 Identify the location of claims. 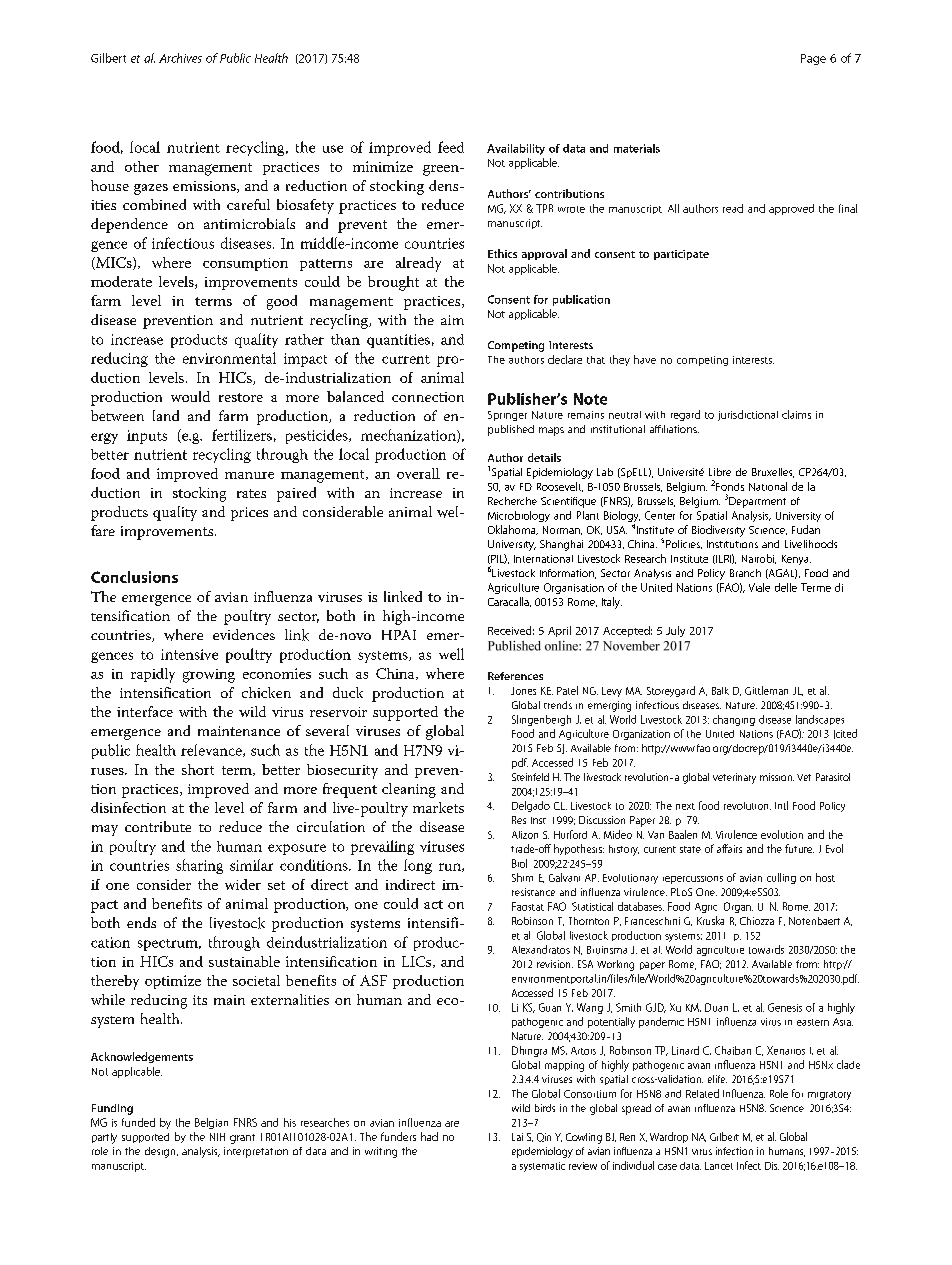
(796, 414).
